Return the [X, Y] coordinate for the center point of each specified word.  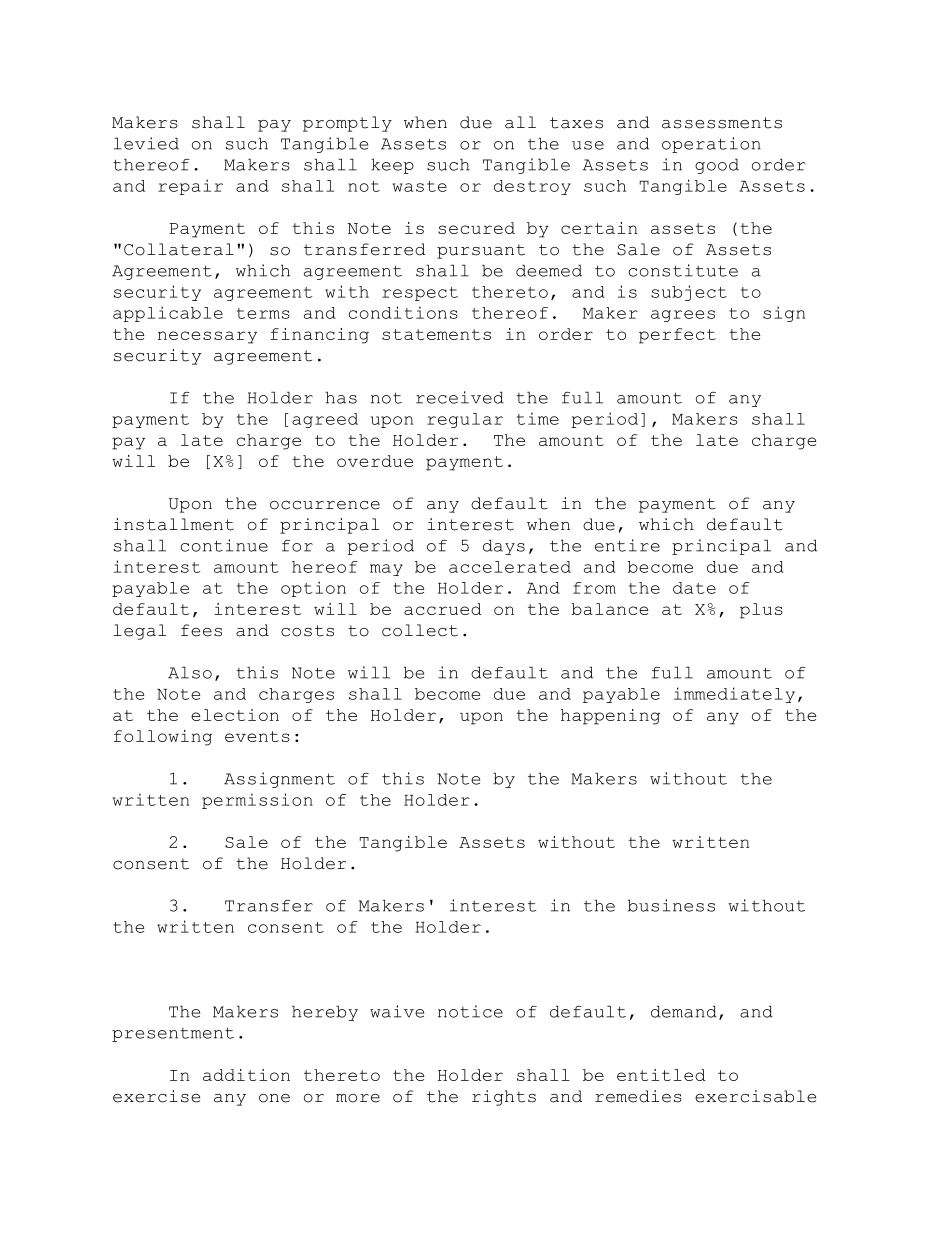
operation [711, 145]
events [257, 736]
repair [190, 187]
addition [246, 1075]
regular [465, 420]
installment [174, 524]
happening [610, 717]
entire [627, 545]
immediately [734, 695]
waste [420, 186]
